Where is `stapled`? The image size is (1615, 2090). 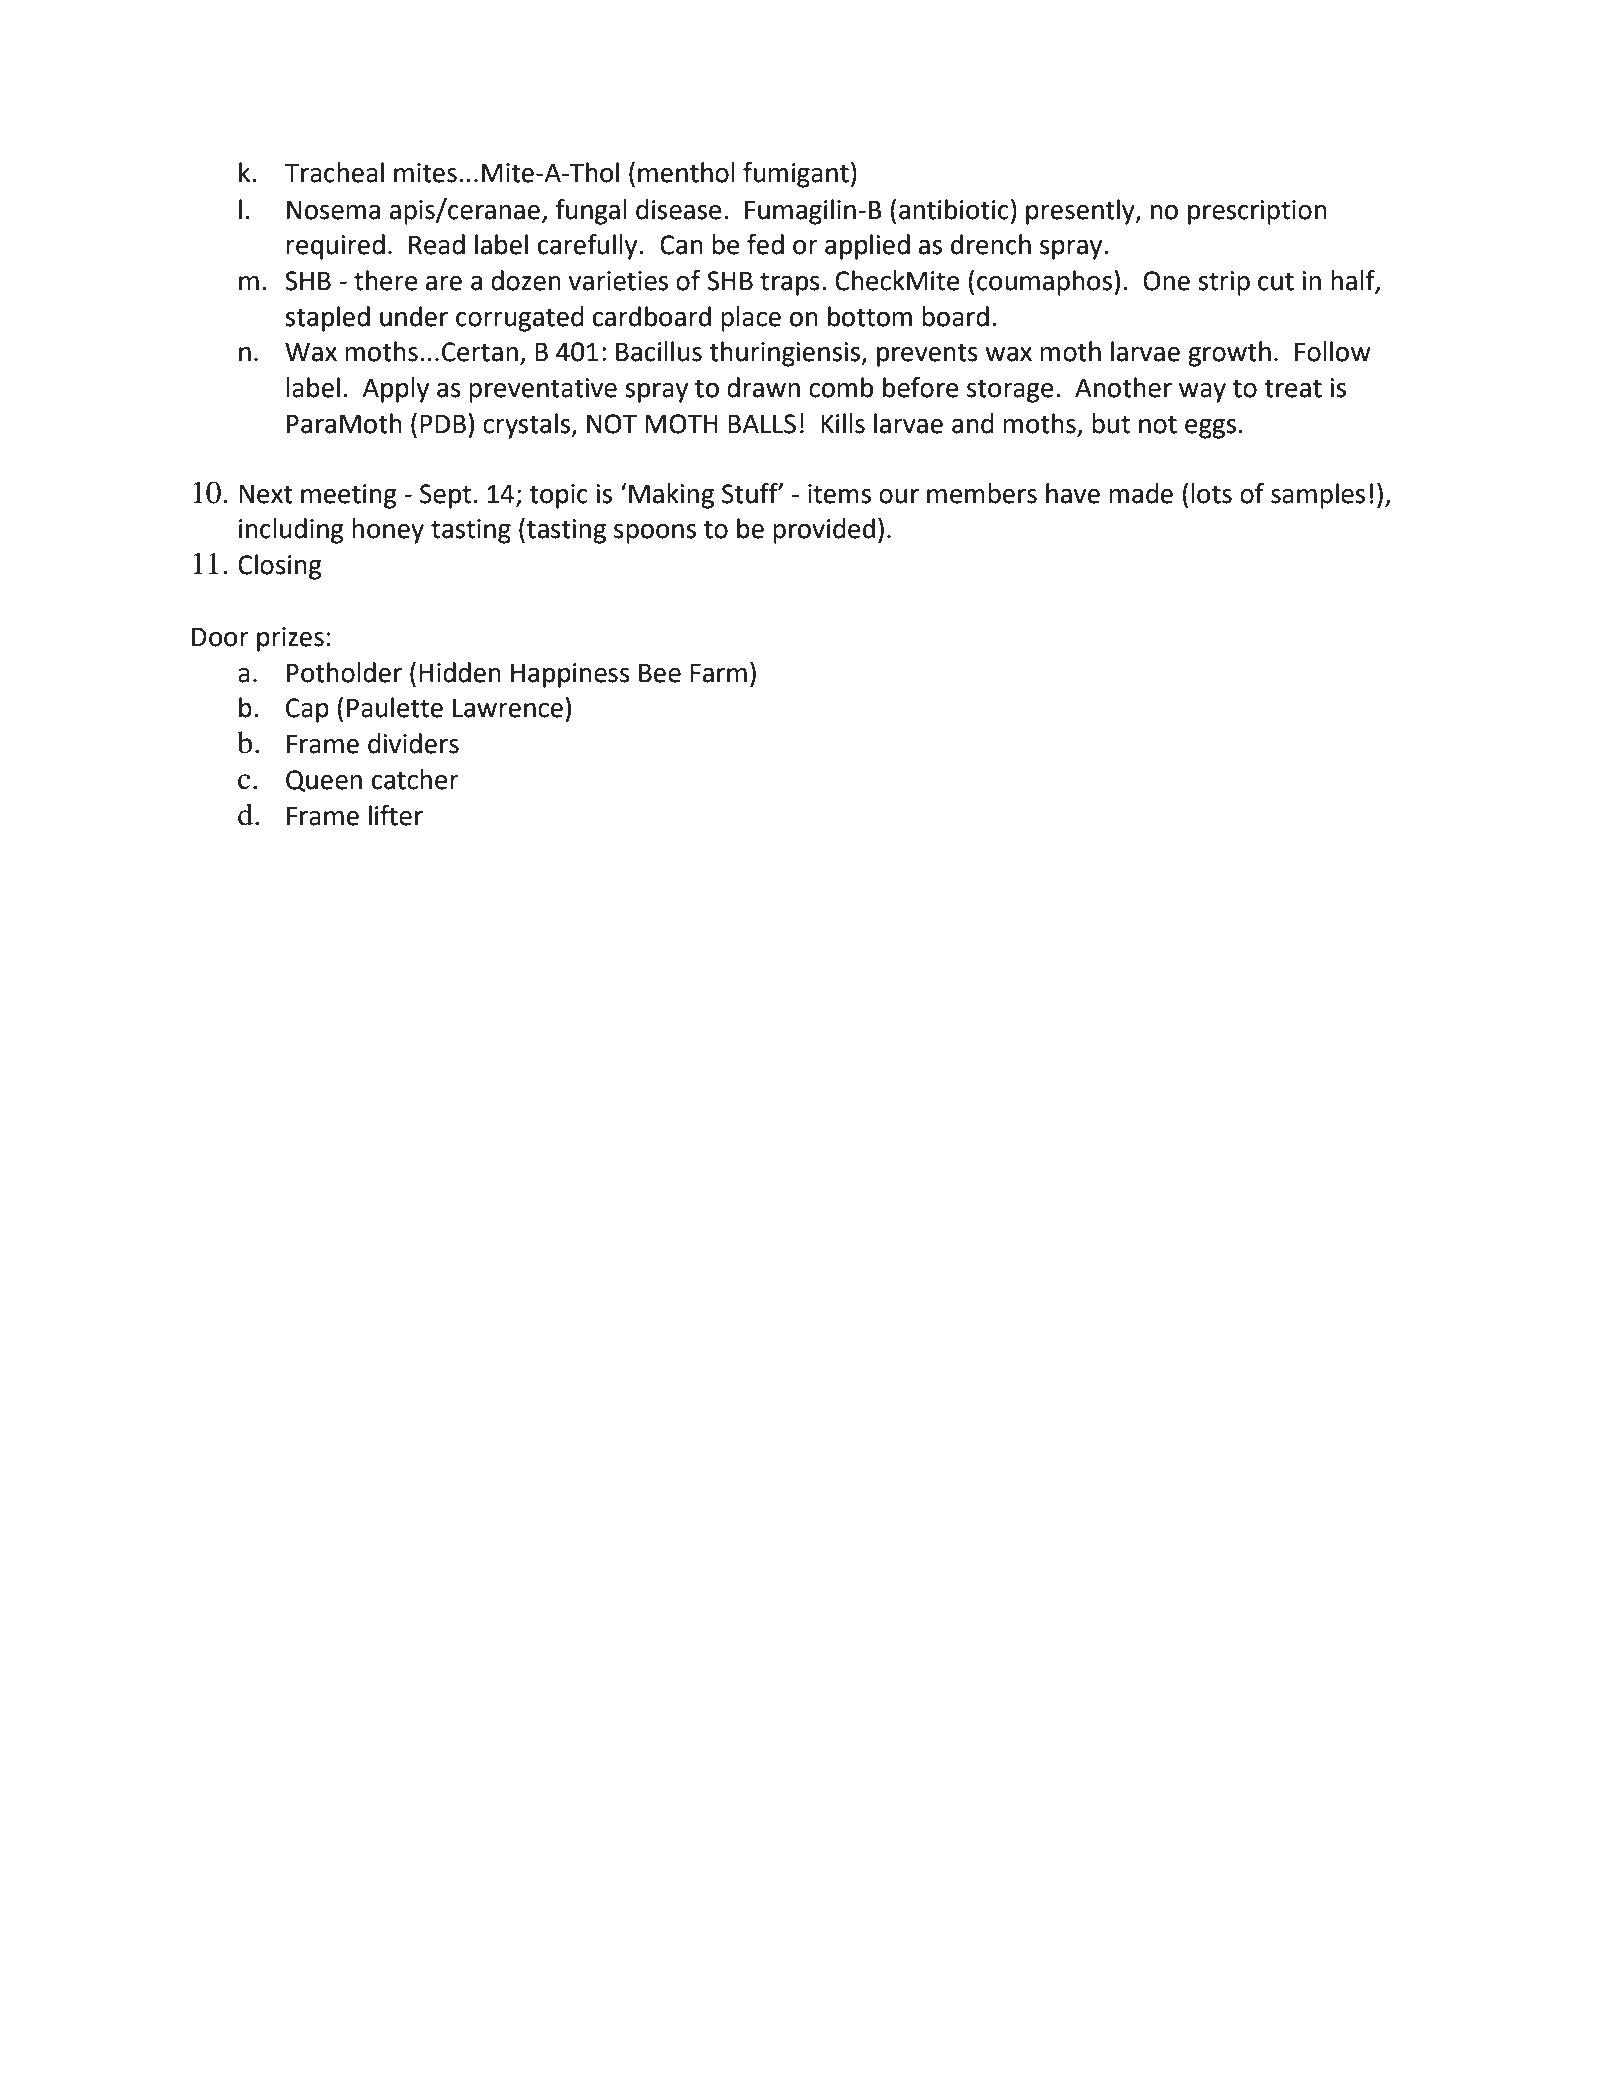 stapled is located at coordinates (327, 319).
